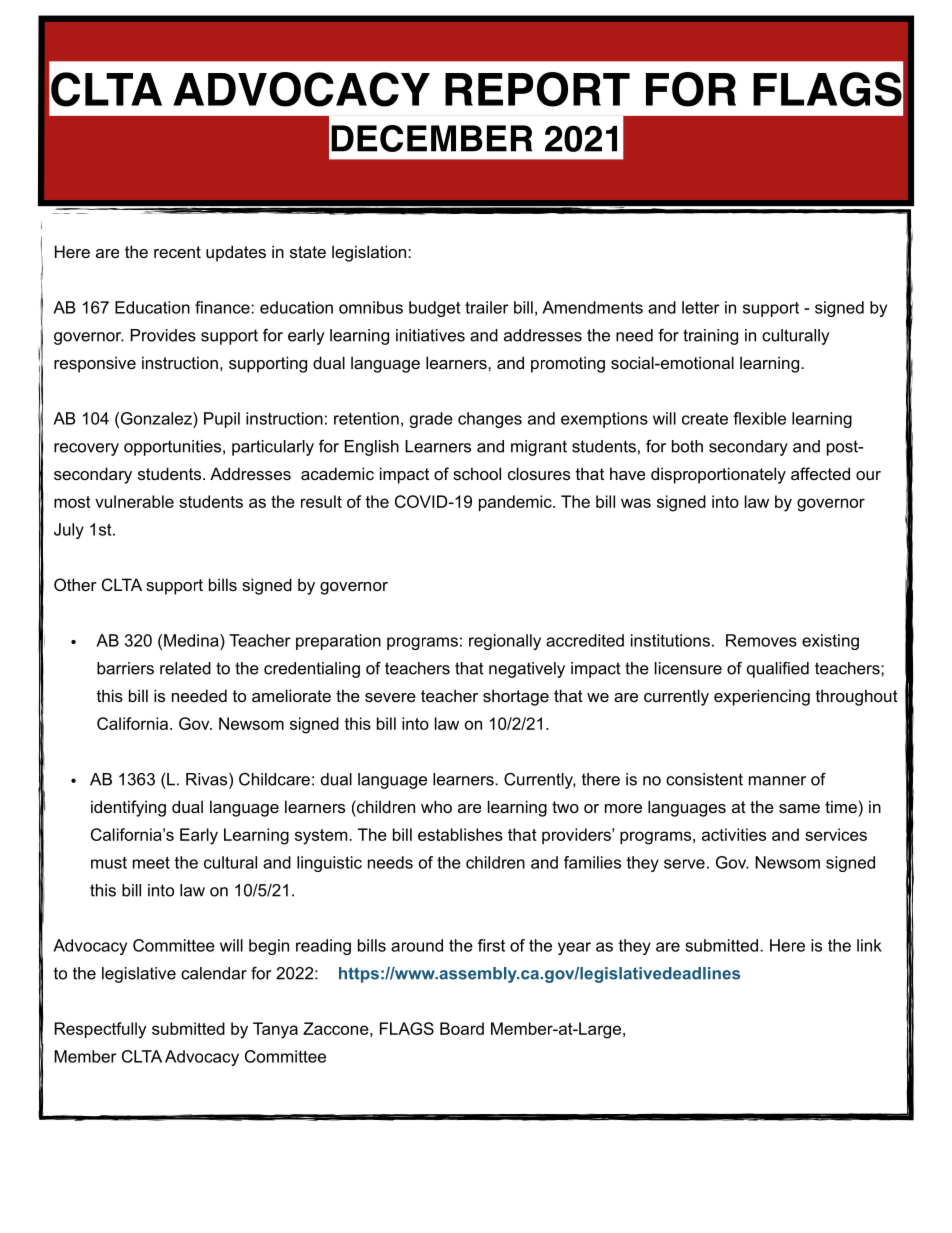 Image resolution: width=952 pixels, height=1233 pixels. Describe the element at coordinates (177, 252) in the screenshot. I see `recent` at that location.
